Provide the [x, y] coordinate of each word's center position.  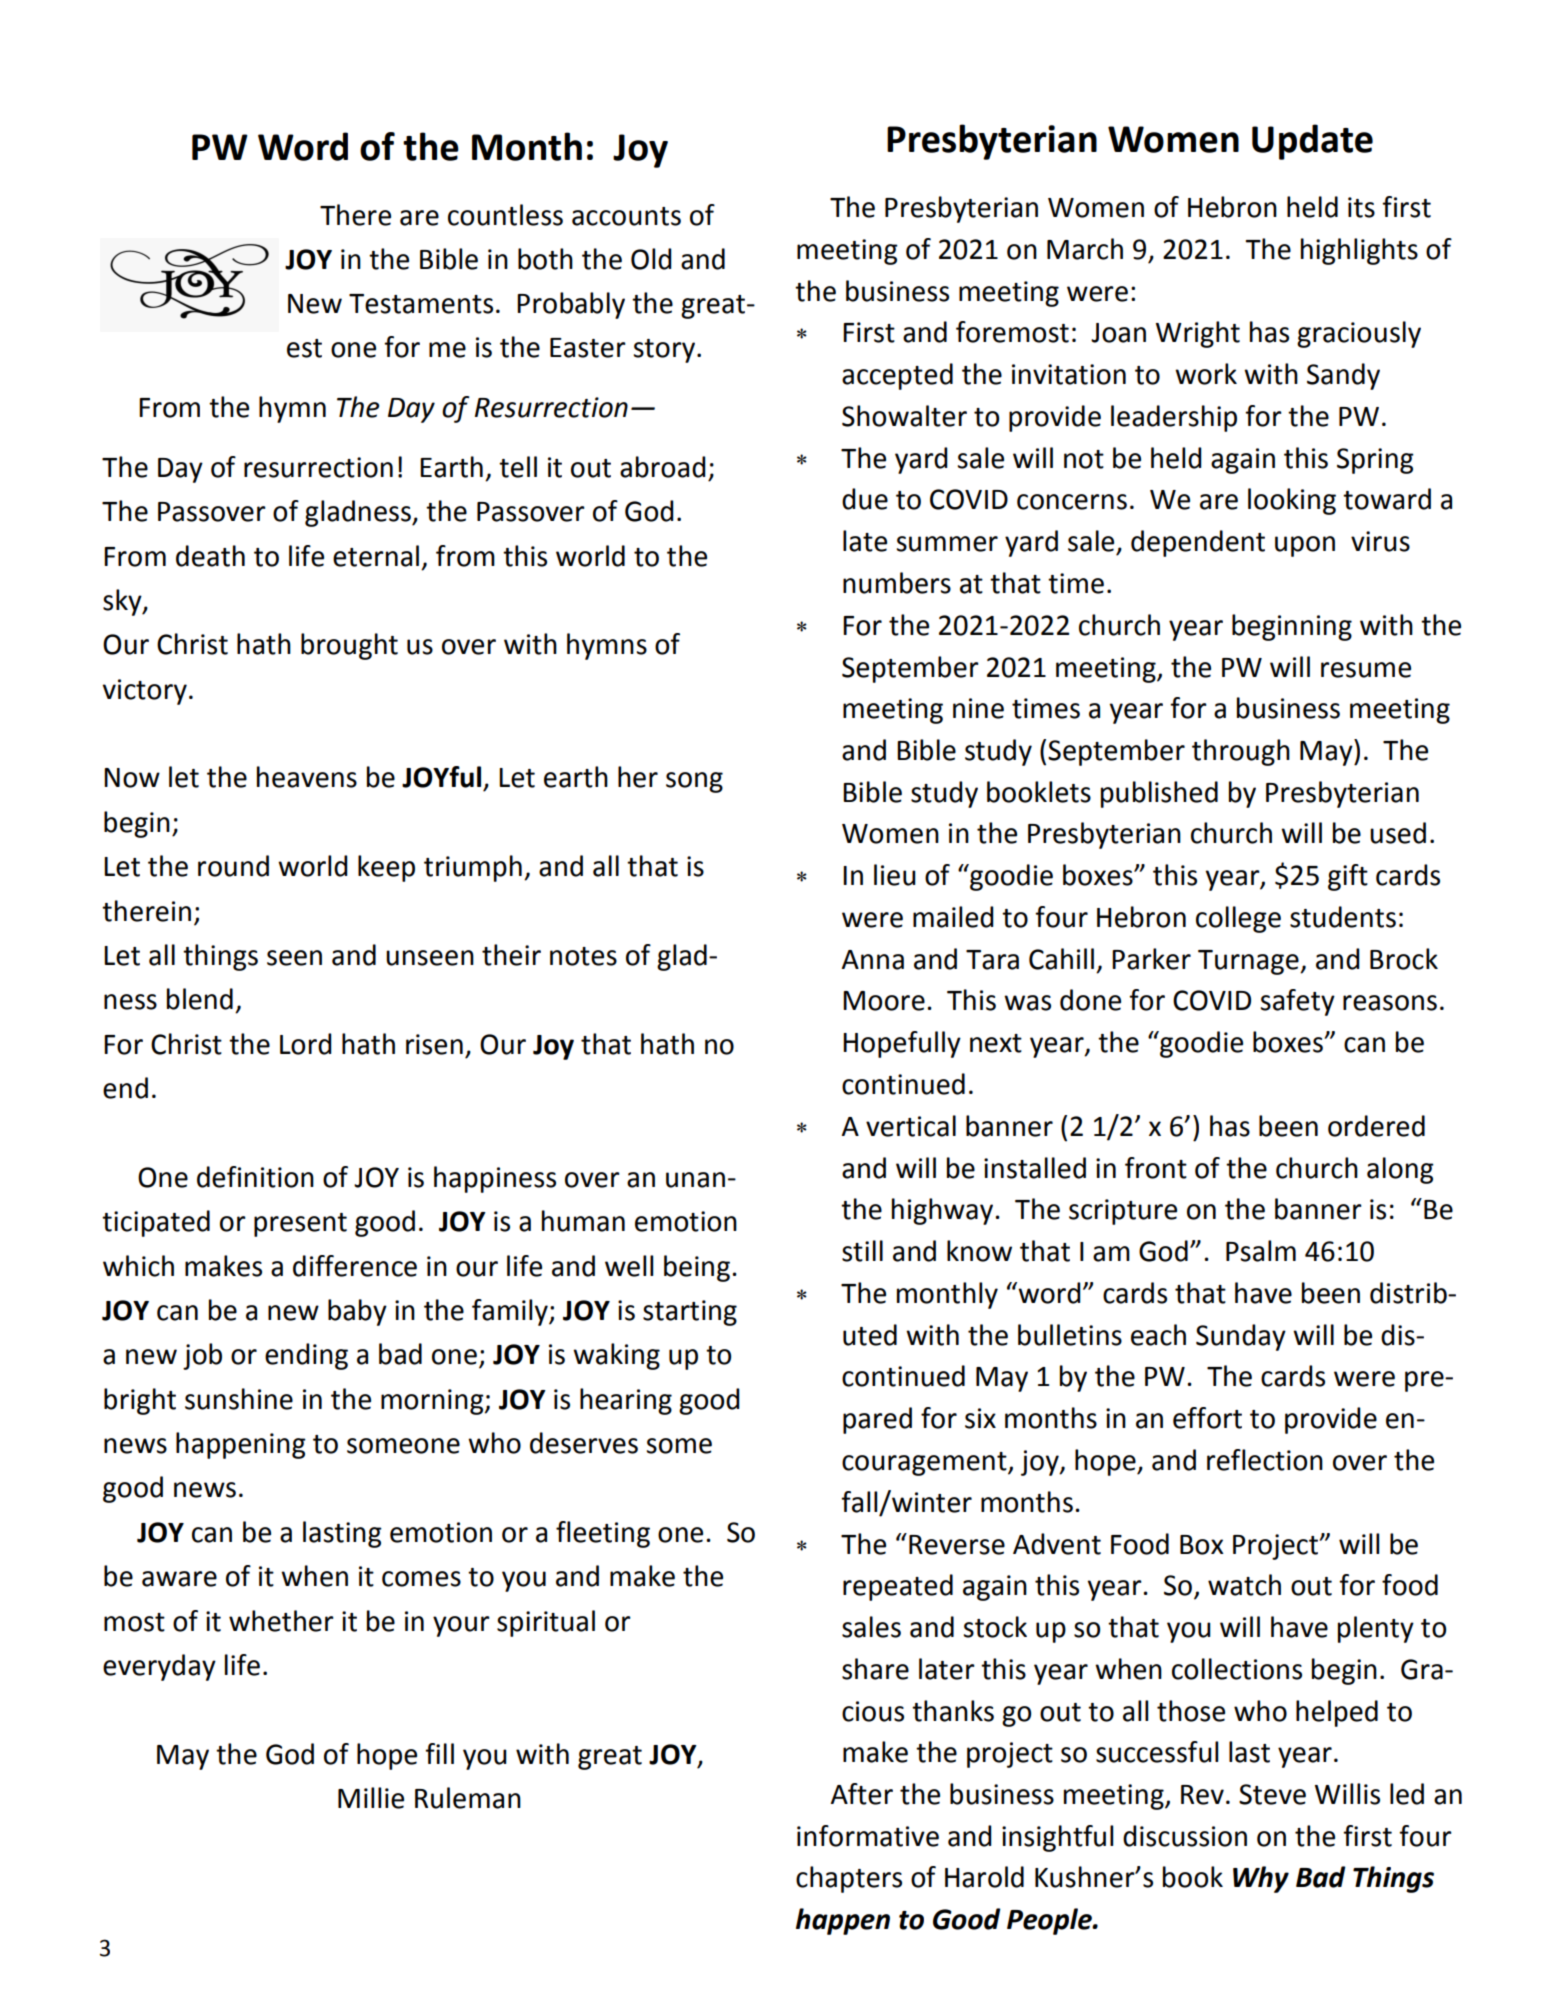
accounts [626, 216]
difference [355, 1266]
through [1241, 752]
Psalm [1261, 1251]
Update [1312, 142]
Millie [371, 1798]
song [694, 782]
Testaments [421, 304]
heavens [307, 777]
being [697, 1268]
